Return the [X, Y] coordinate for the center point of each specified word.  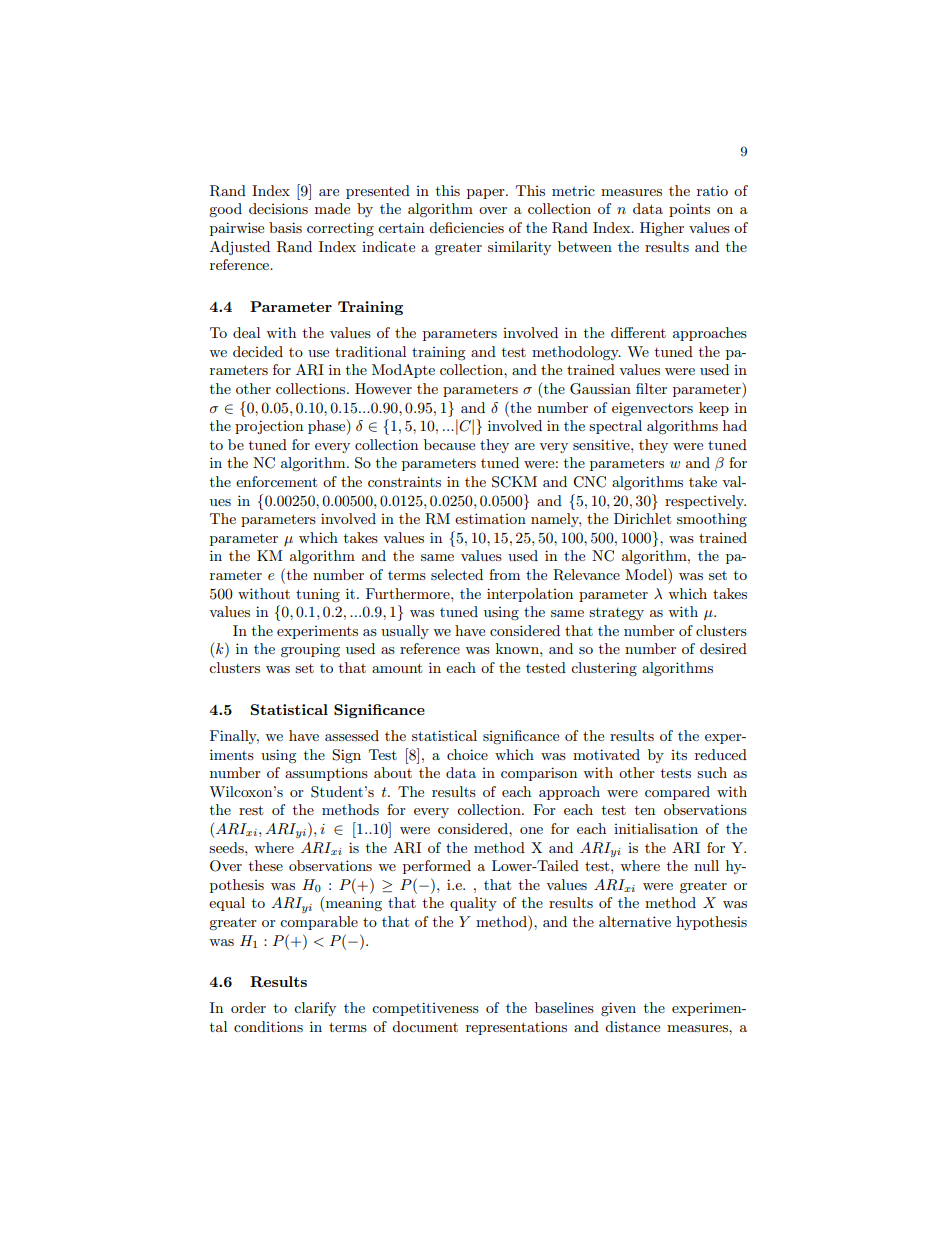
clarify [315, 1009]
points [689, 210]
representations [516, 1028]
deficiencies [466, 227]
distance [632, 1026]
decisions [278, 208]
